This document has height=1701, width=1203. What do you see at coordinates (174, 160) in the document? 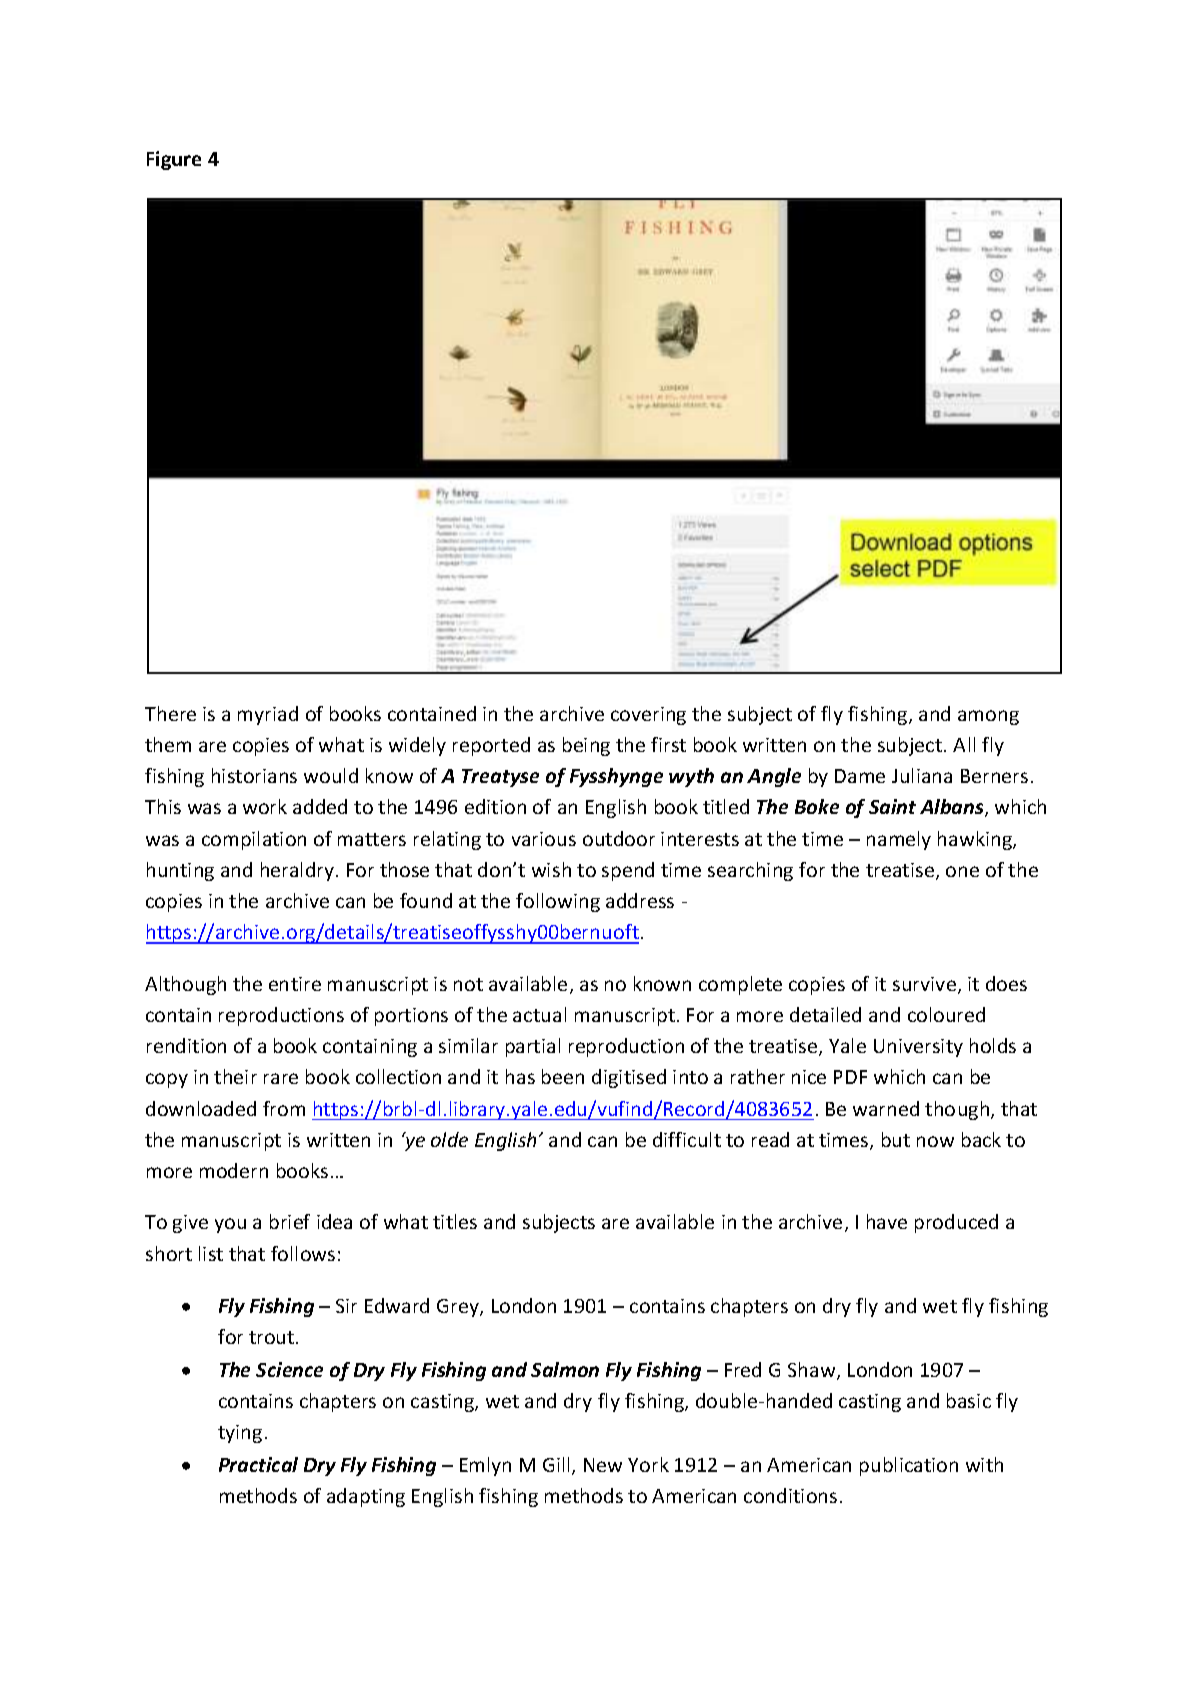
I see `Figure` at bounding box center [174, 160].
